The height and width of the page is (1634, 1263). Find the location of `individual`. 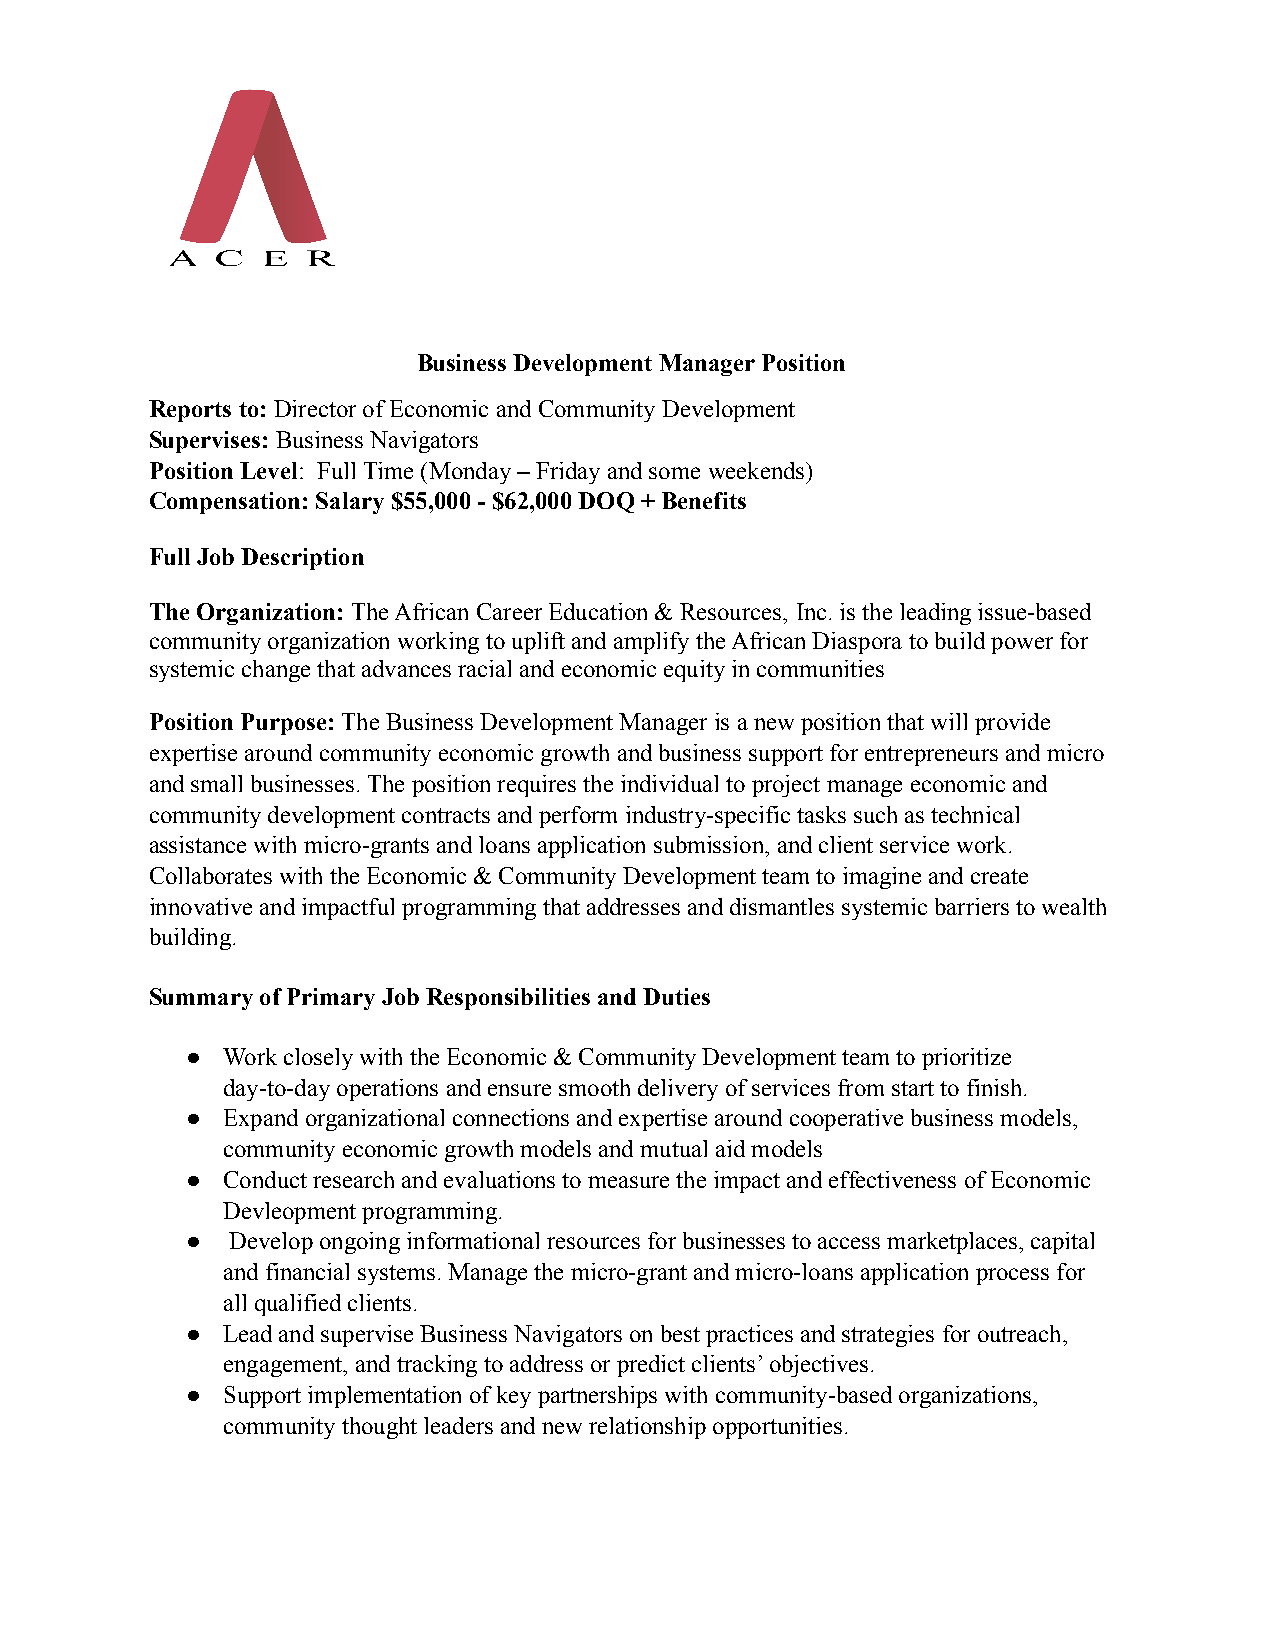

individual is located at coordinates (669, 783).
